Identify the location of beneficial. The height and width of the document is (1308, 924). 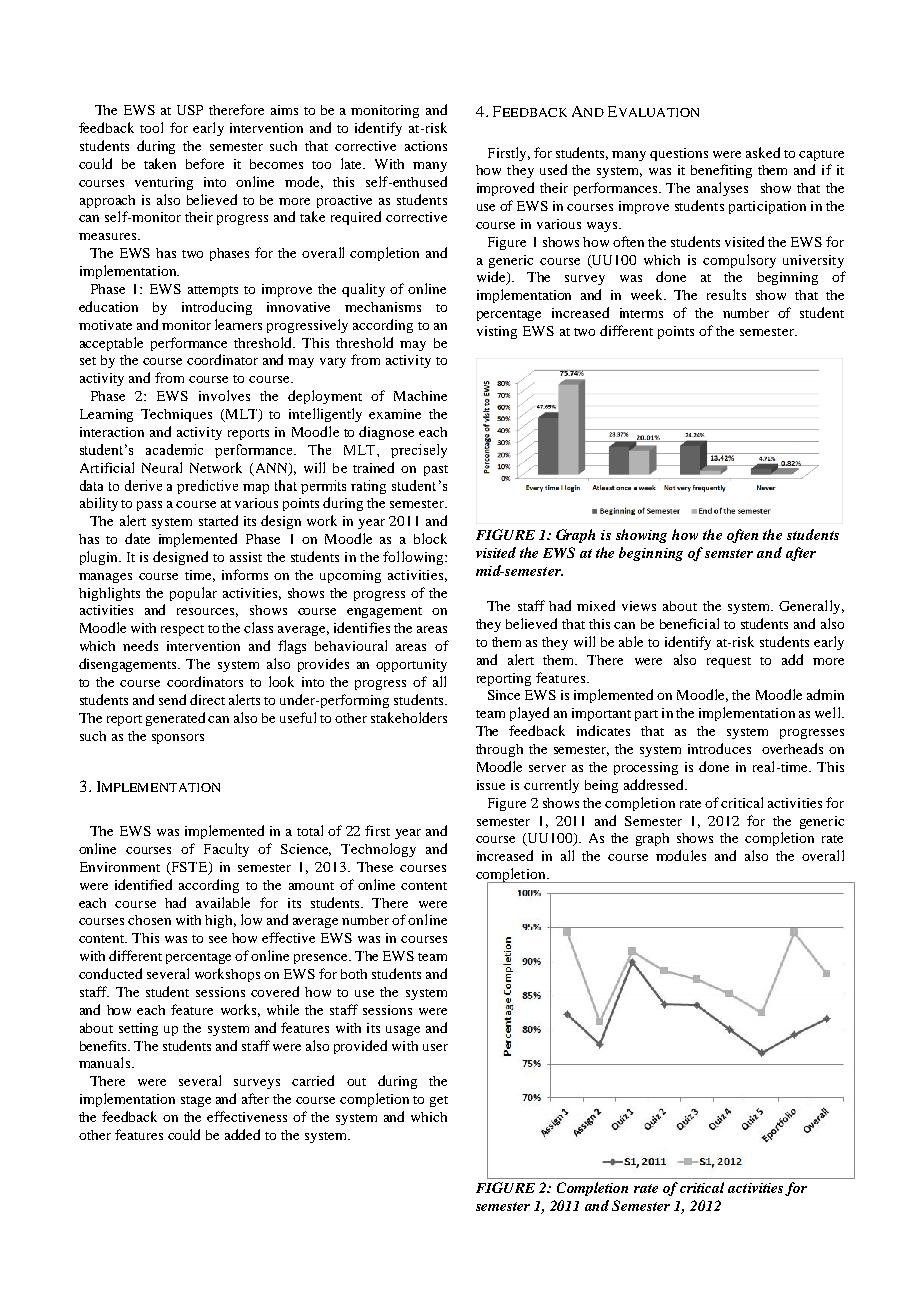
(689, 623).
